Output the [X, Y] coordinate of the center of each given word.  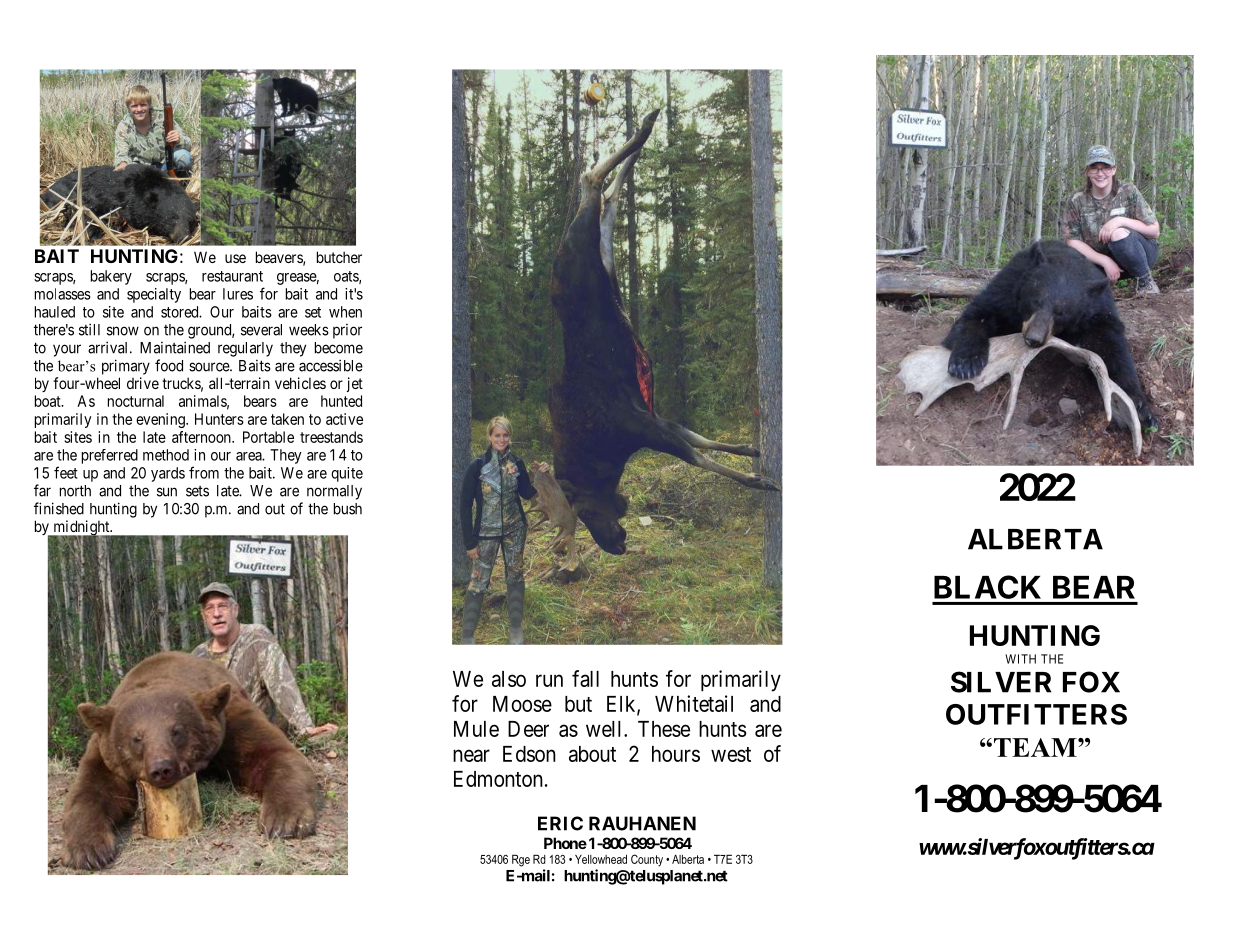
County [647, 860]
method [166, 455]
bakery [111, 277]
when [345, 312]
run [549, 680]
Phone [565, 843]
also [509, 679]
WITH [1020, 659]
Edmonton [498, 779]
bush [348, 509]
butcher [339, 257]
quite [347, 474]
